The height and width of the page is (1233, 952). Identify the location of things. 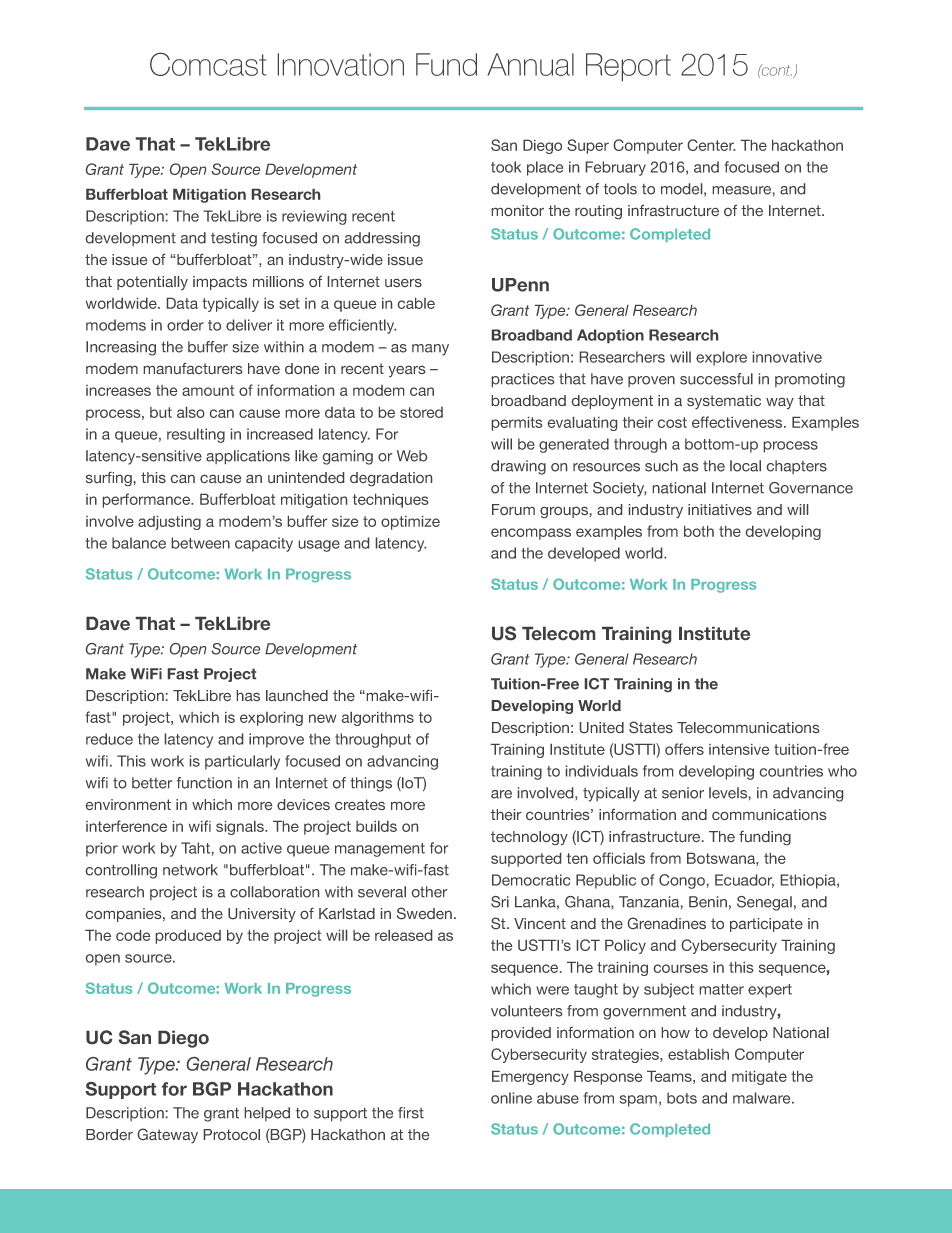
(371, 784).
